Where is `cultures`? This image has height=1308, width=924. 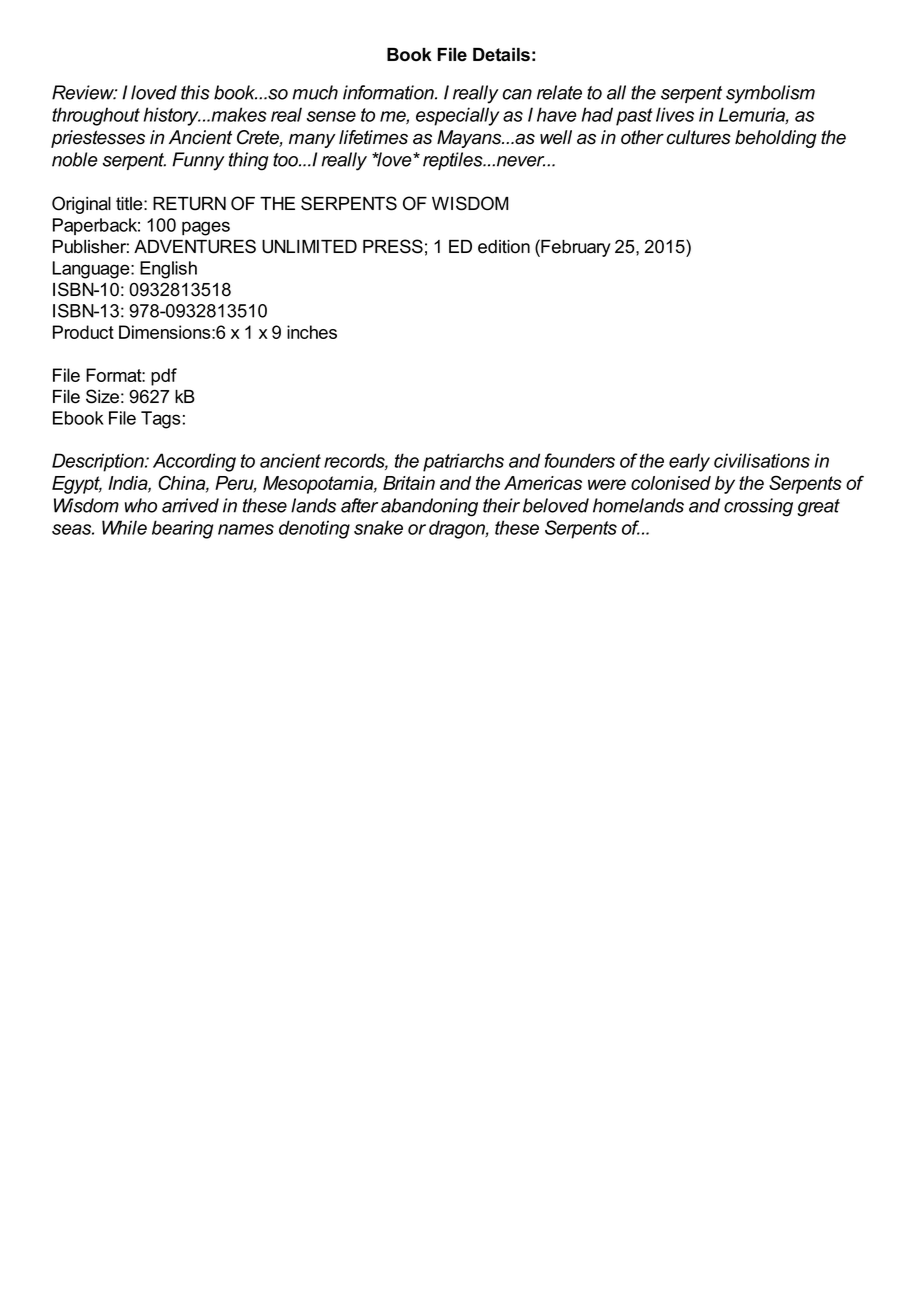 cultures is located at coordinates (699, 137).
